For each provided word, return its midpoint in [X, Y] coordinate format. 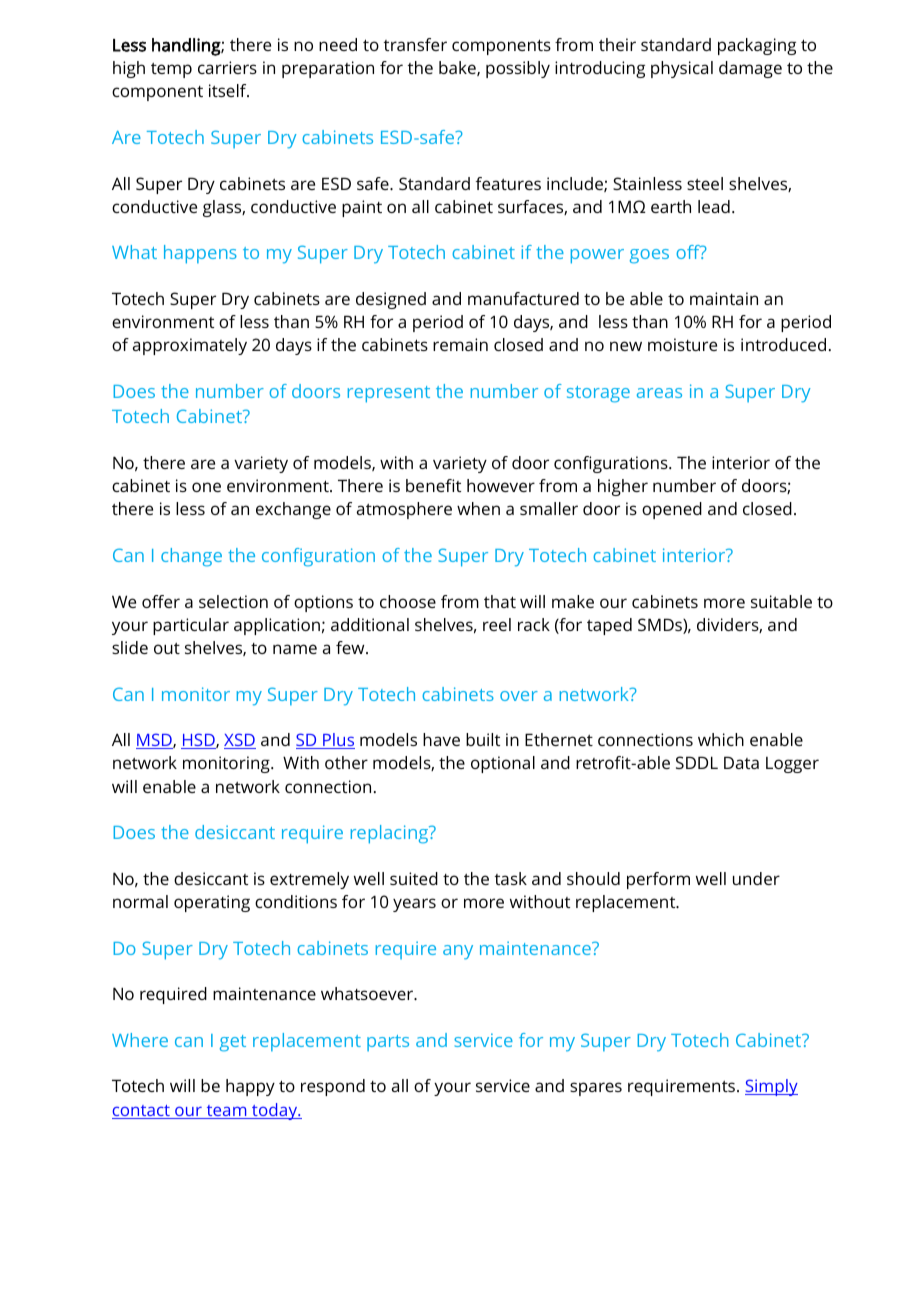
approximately [190, 346]
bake [458, 68]
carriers [227, 67]
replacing [391, 834]
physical [682, 69]
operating [212, 903]
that [500, 601]
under [756, 878]
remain [460, 344]
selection [233, 601]
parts [388, 1043]
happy [250, 1087]
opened [672, 510]
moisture [682, 344]
